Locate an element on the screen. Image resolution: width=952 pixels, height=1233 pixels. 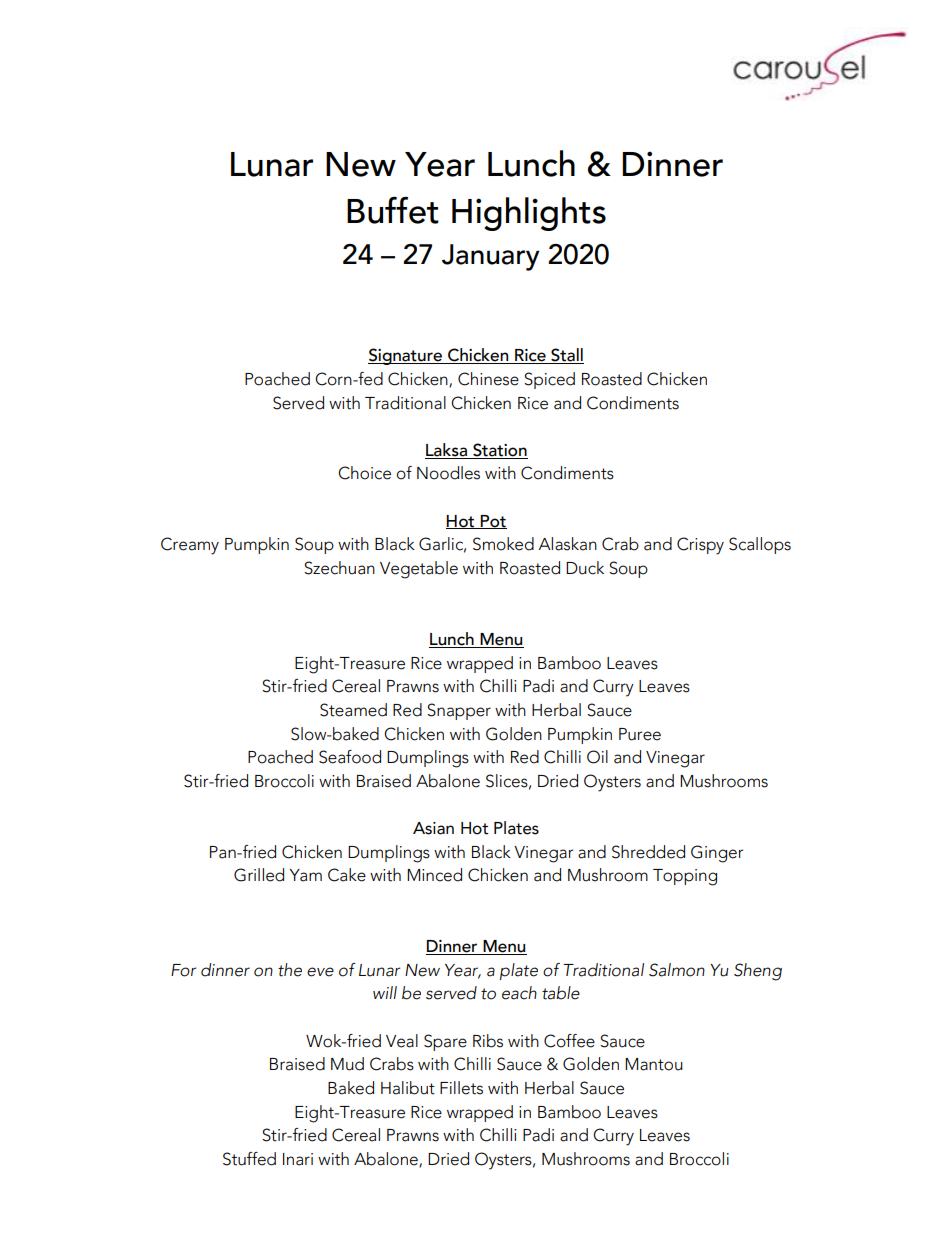
Seafood is located at coordinates (350, 757).
